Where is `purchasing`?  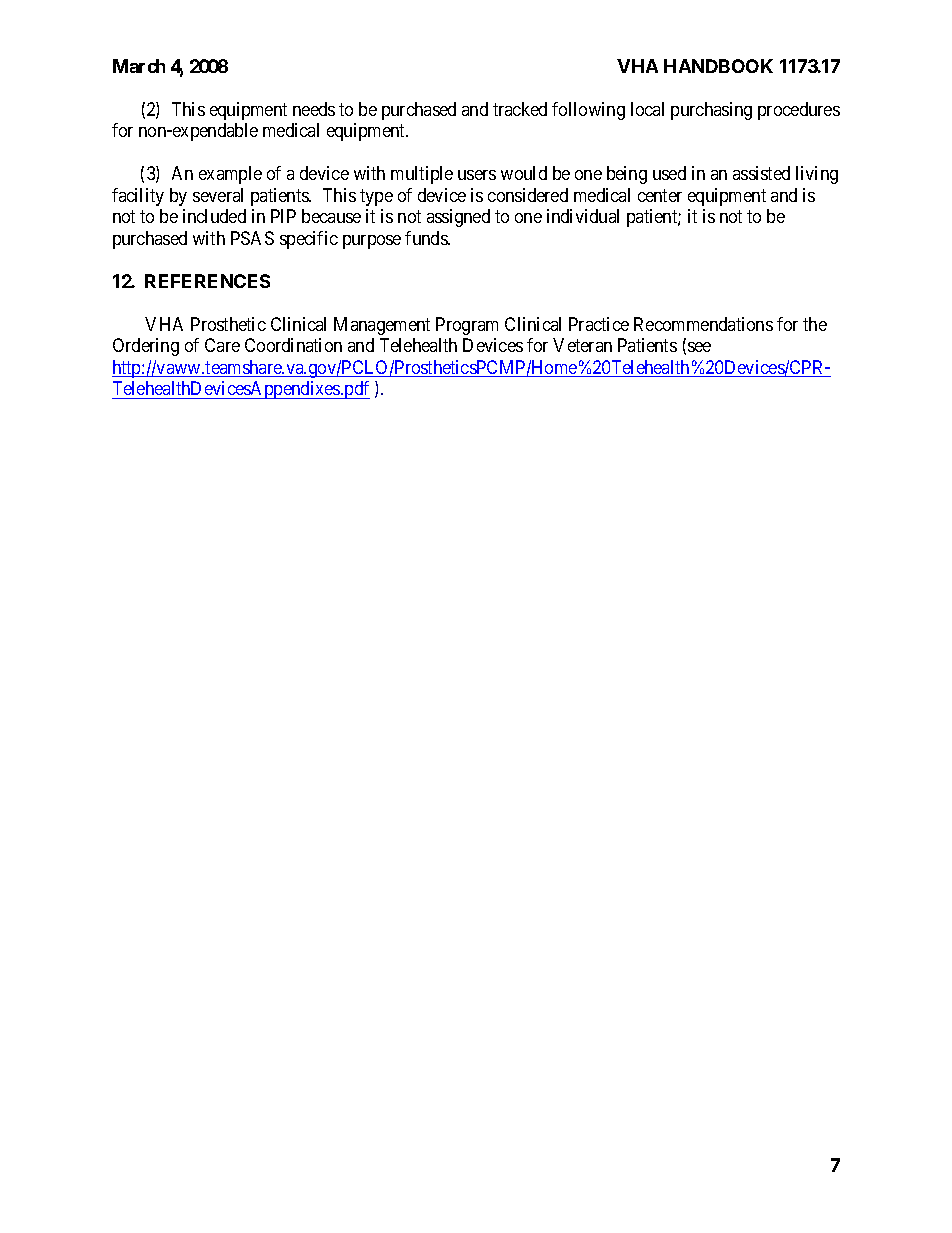
purchasing is located at coordinates (711, 111).
